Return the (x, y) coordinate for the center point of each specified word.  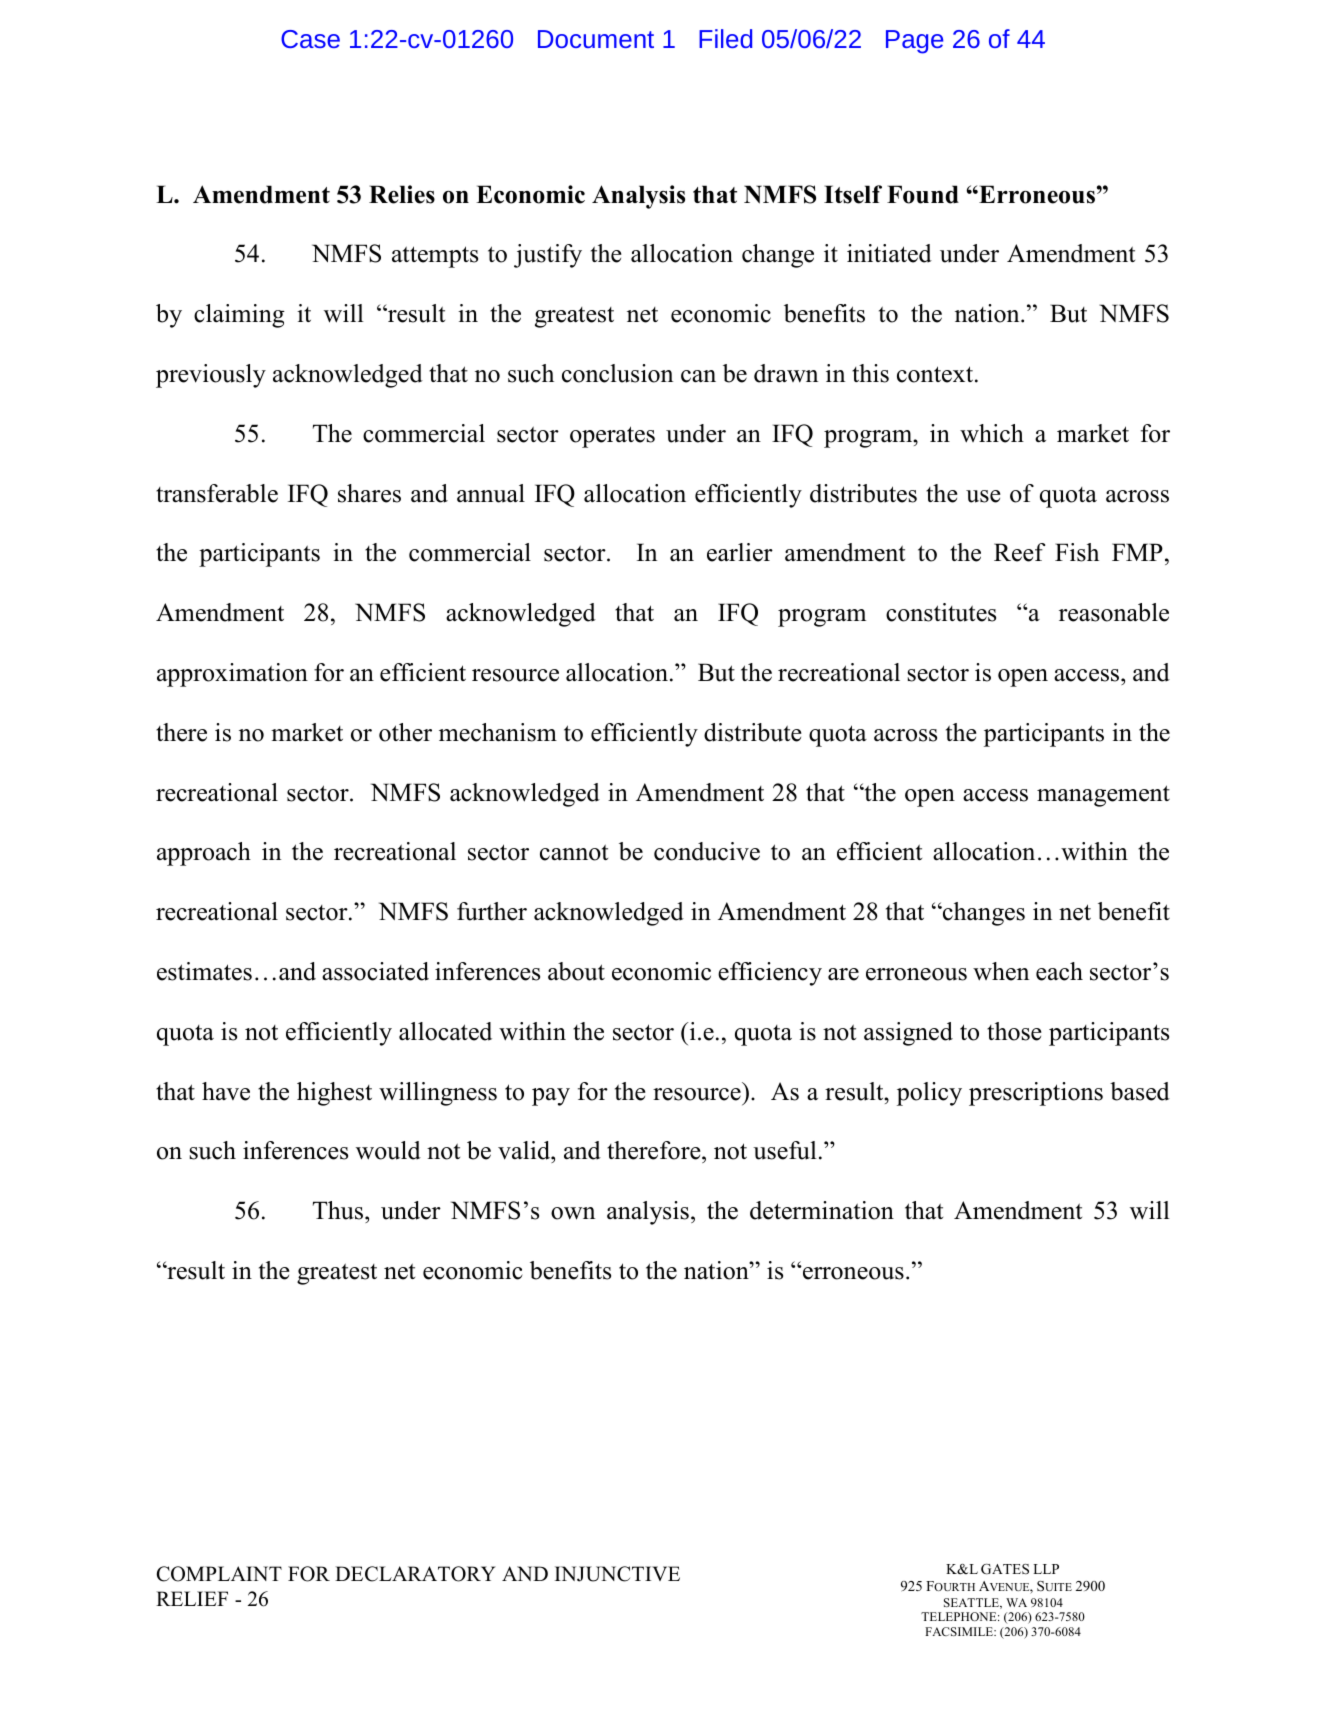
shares (369, 493)
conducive (707, 851)
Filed (725, 38)
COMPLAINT (219, 1574)
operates (612, 437)
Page (914, 42)
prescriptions (1036, 1094)
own (573, 1213)
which (992, 433)
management (1103, 796)
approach (204, 854)
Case (310, 39)
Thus (339, 1210)
